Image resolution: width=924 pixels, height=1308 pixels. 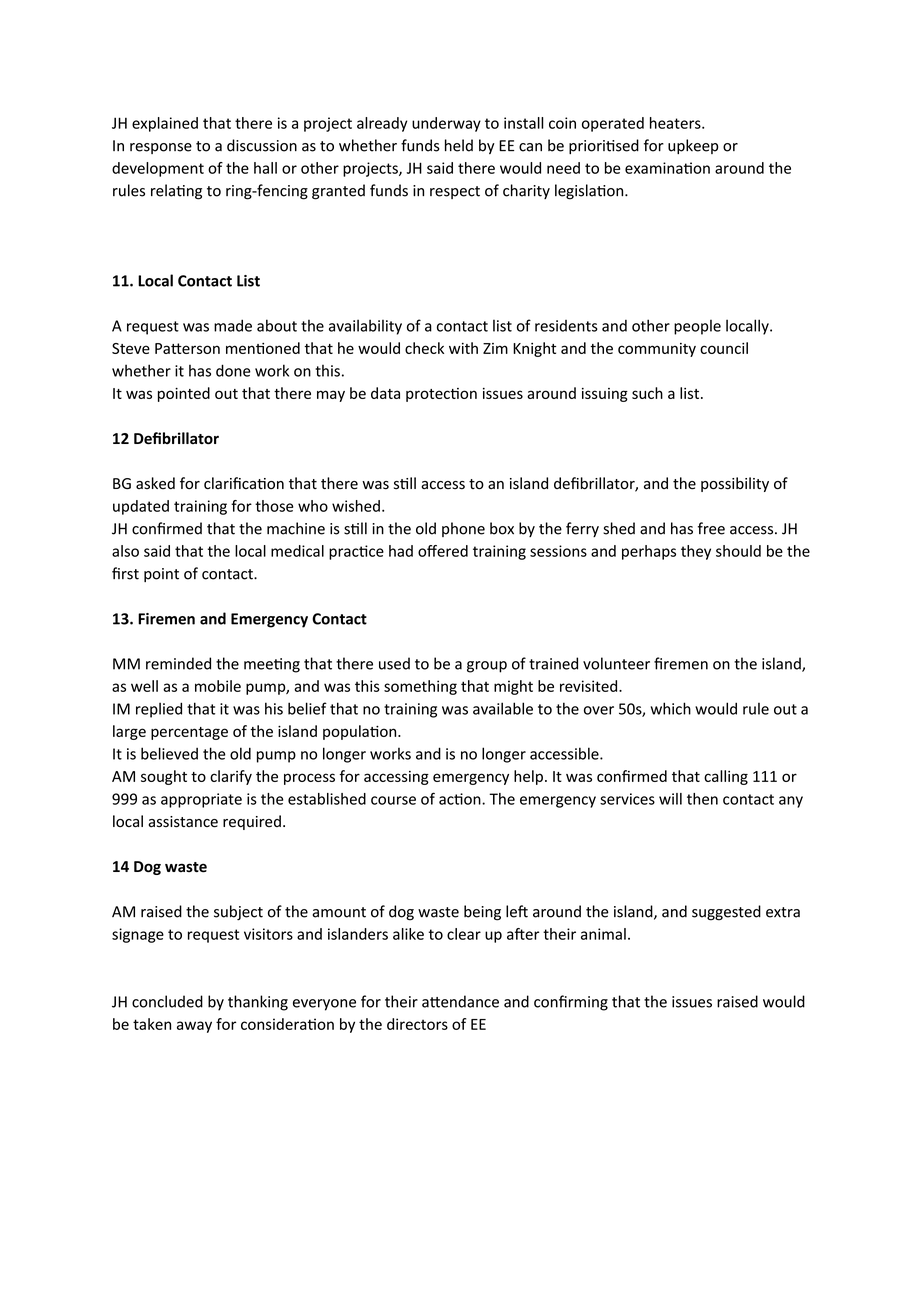 I want to click on possibility, so click(x=735, y=484).
